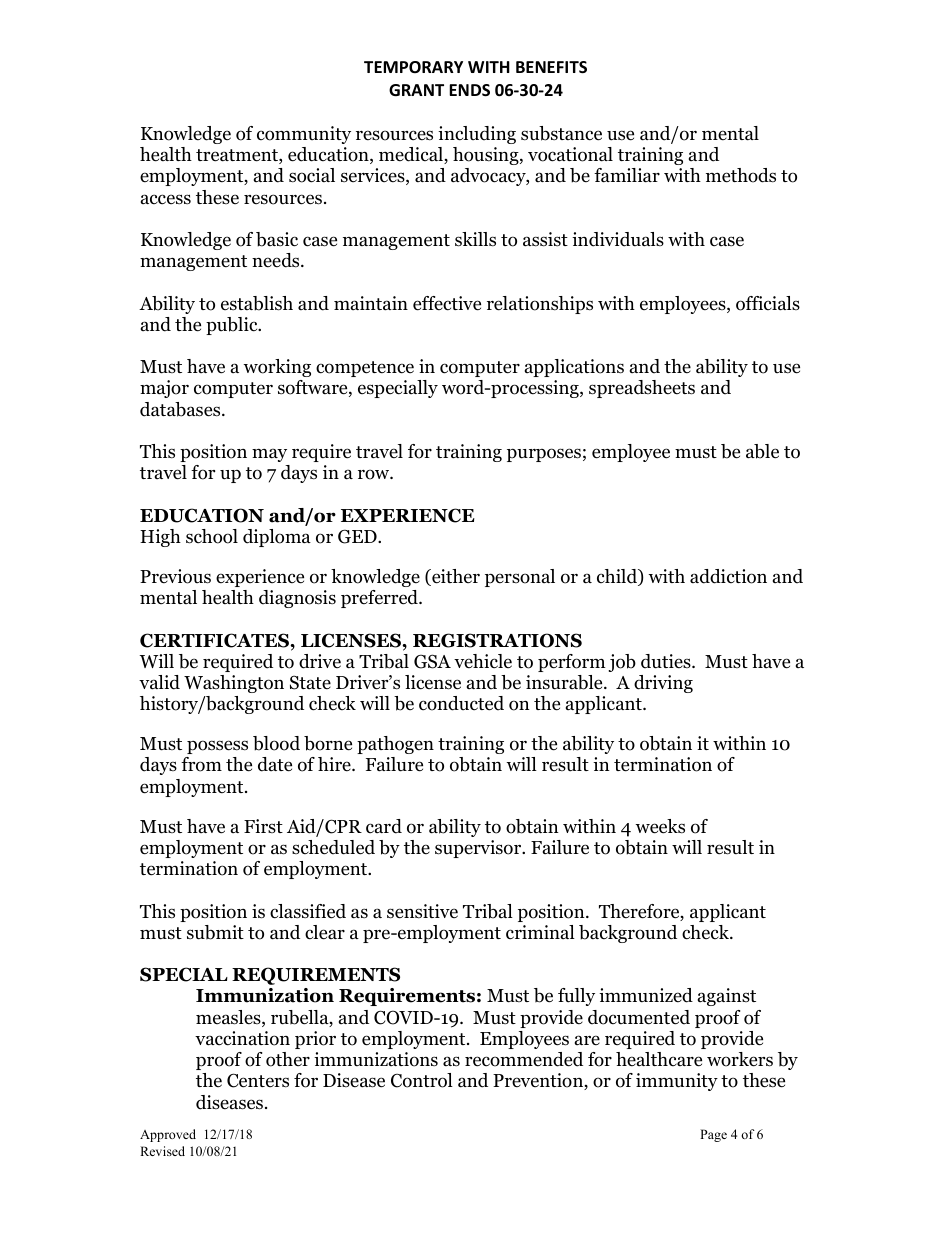 This image has height=1233, width=952. Describe the element at coordinates (304, 135) in the image. I see `community` at that location.
